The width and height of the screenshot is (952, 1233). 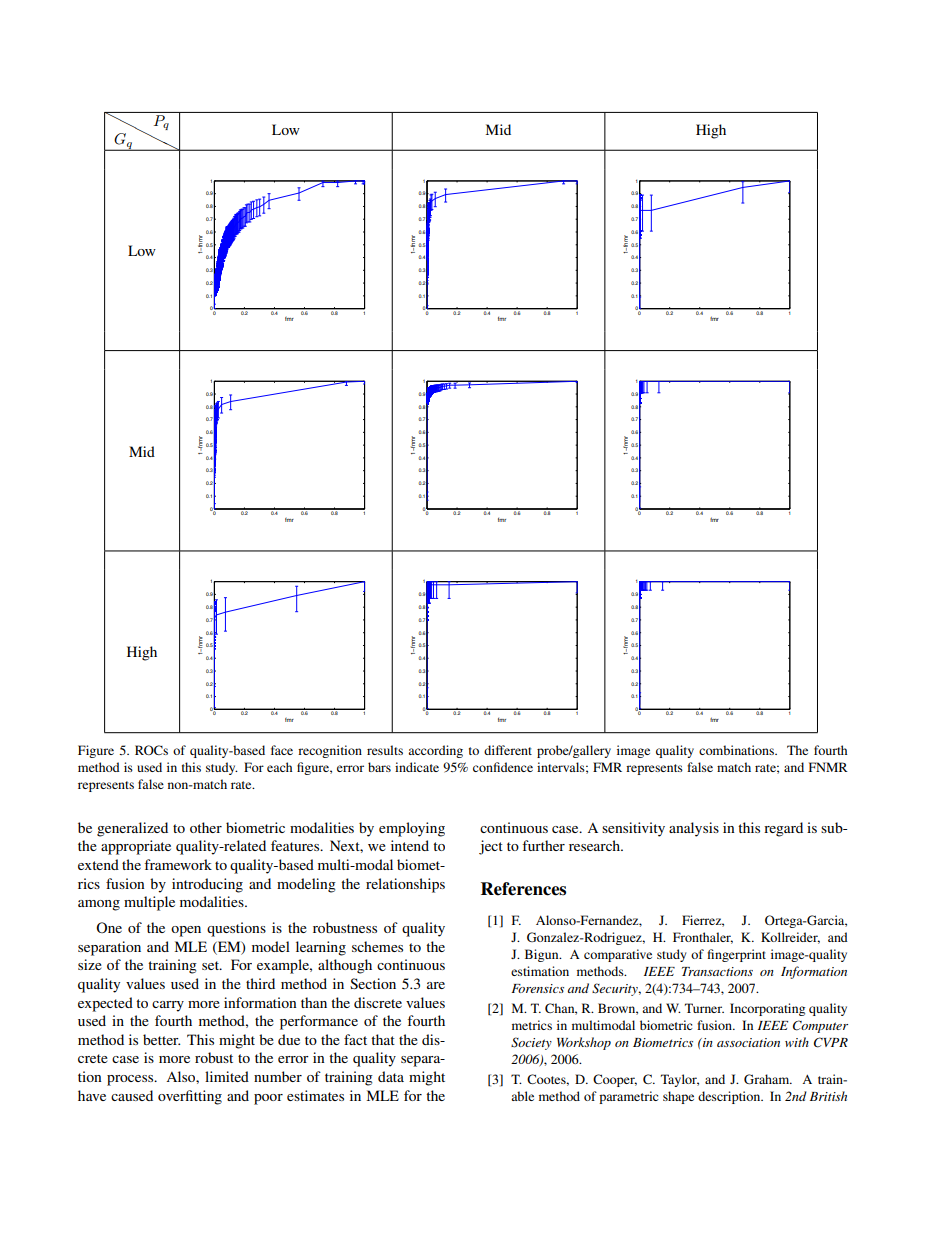 I want to click on data, so click(x=391, y=1076).
